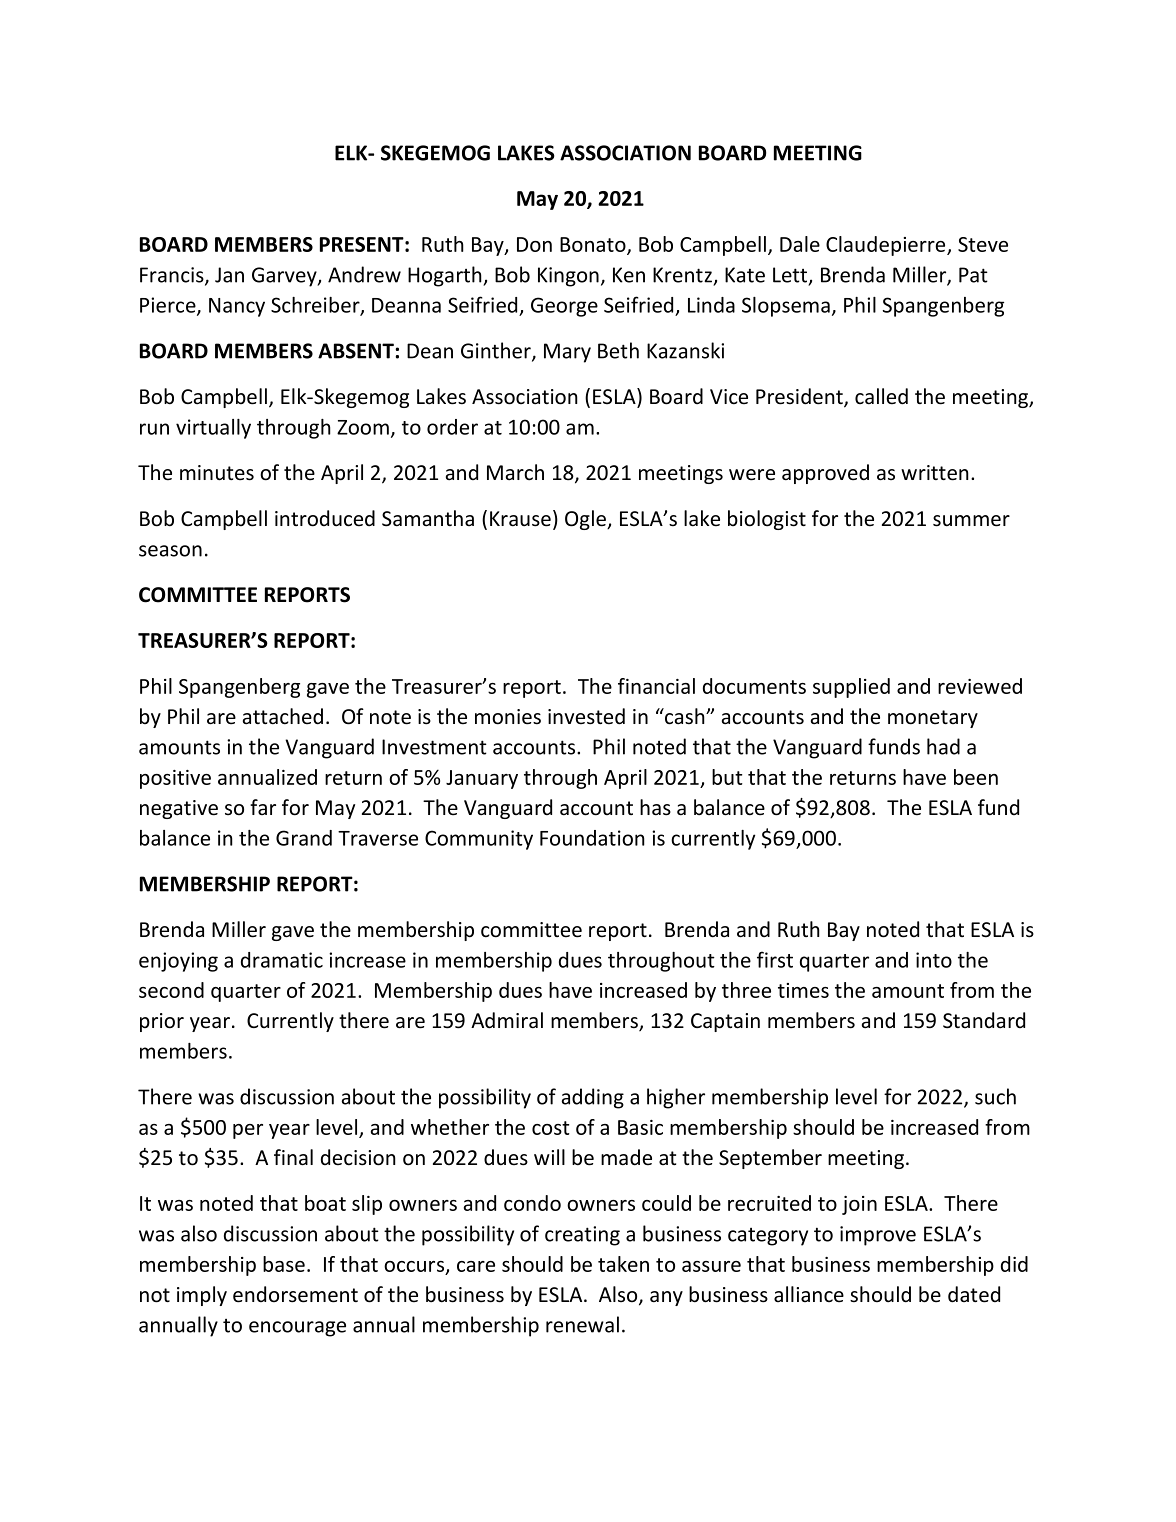  What do you see at coordinates (973, 275) in the screenshot?
I see `Pat` at bounding box center [973, 275].
